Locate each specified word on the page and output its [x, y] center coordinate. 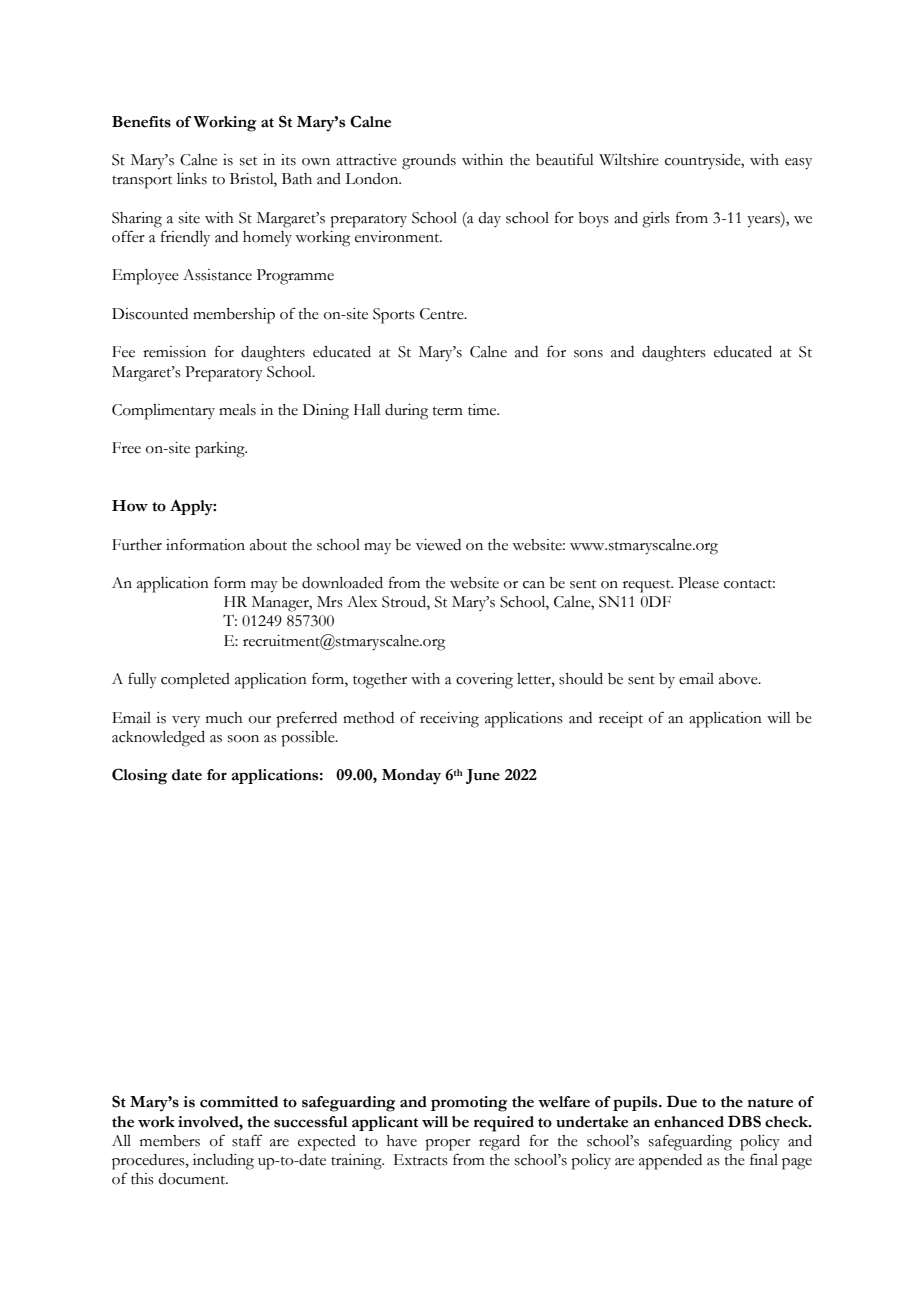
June [483, 776]
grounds [429, 162]
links [192, 179]
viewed [438, 545]
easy [798, 164]
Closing [140, 776]
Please [698, 583]
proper [448, 1145]
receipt [621, 720]
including [223, 1162]
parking [221, 450]
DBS [744, 1121]
